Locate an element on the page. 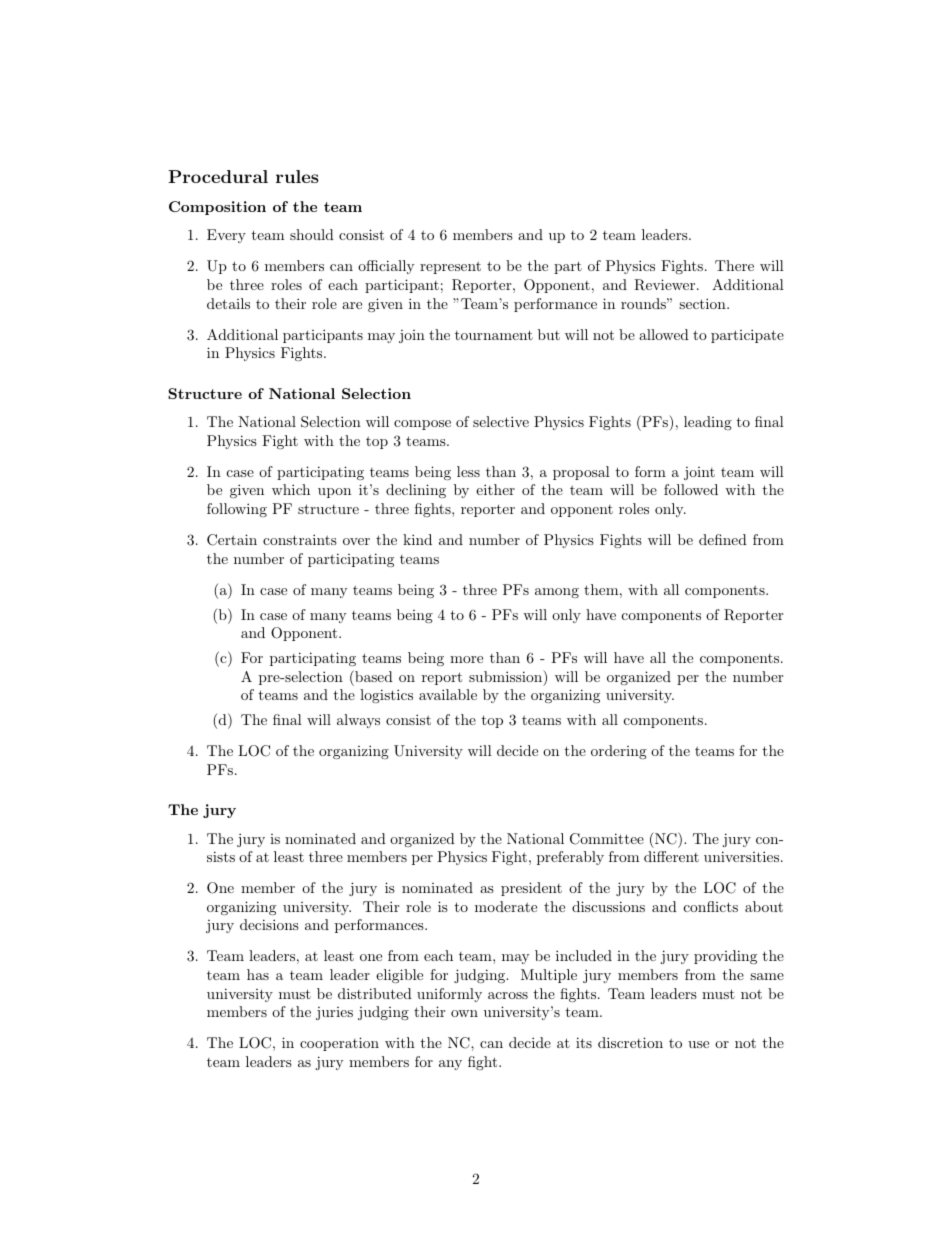 This page has height=1233, width=952. There is located at coordinates (734, 265).
